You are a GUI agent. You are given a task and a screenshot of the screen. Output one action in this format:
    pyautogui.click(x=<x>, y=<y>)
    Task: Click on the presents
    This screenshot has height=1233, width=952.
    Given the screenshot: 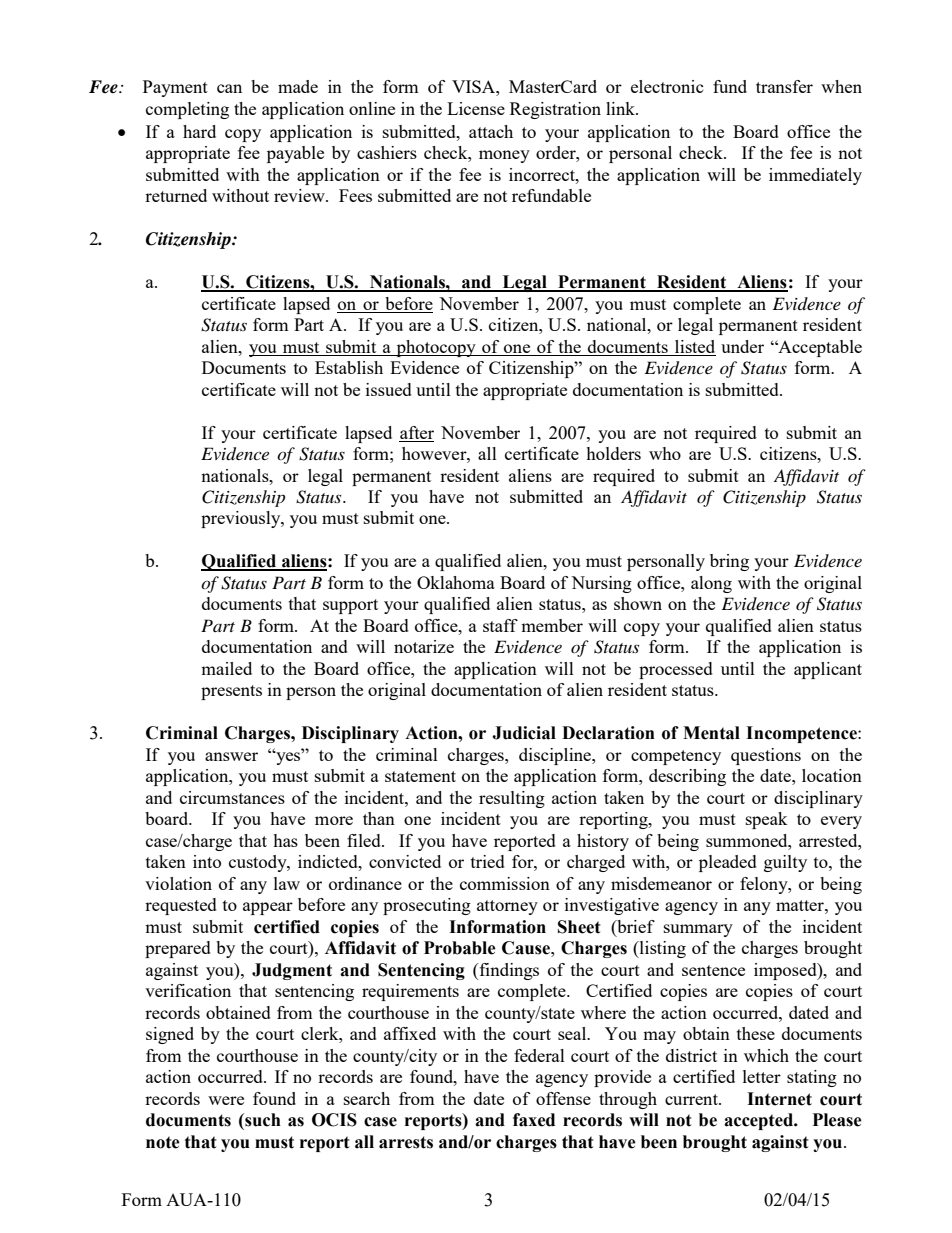 What is the action you would take?
    pyautogui.click(x=231, y=692)
